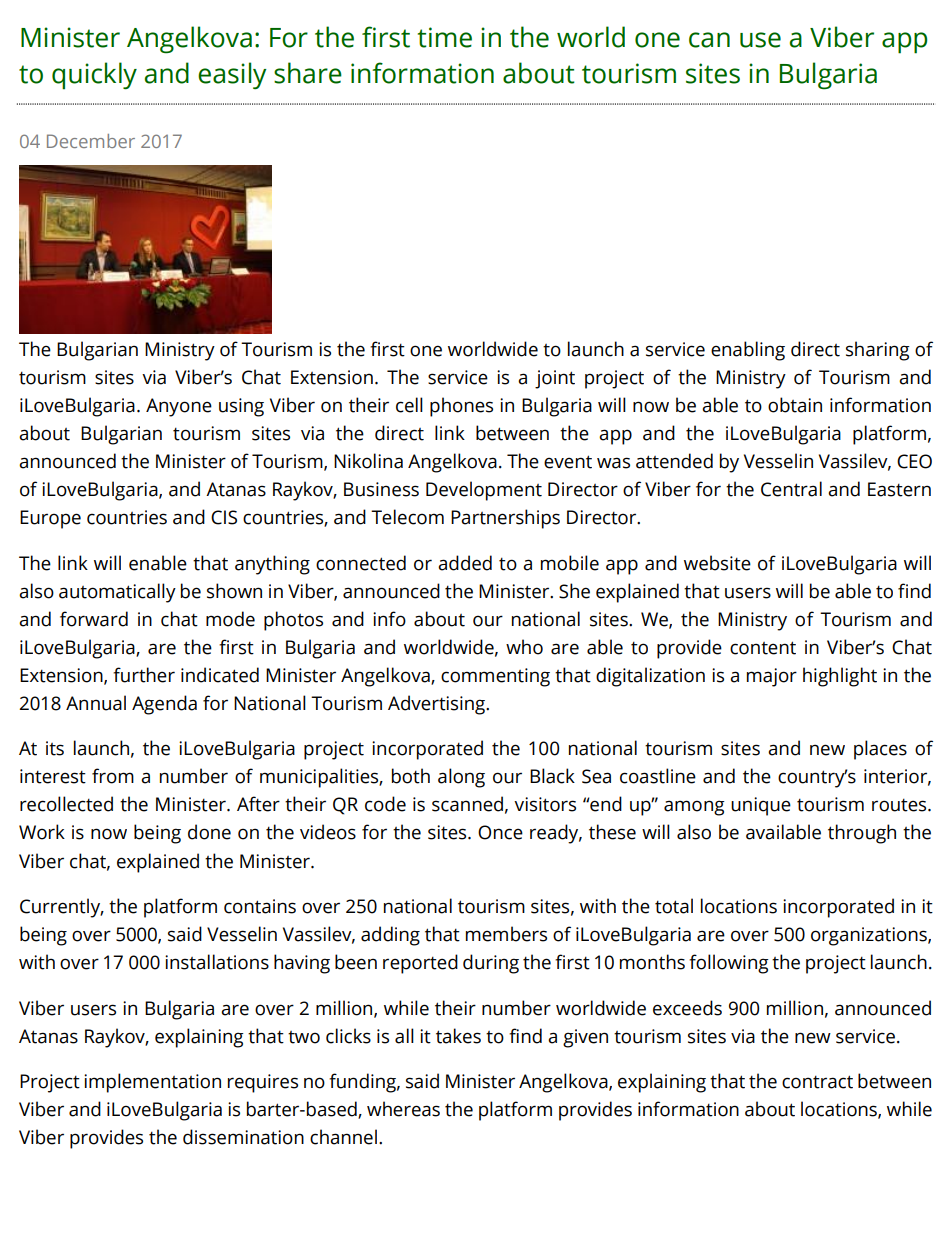 The height and width of the screenshot is (1233, 952). What do you see at coordinates (445, 37) in the screenshot?
I see `time` at bounding box center [445, 37].
